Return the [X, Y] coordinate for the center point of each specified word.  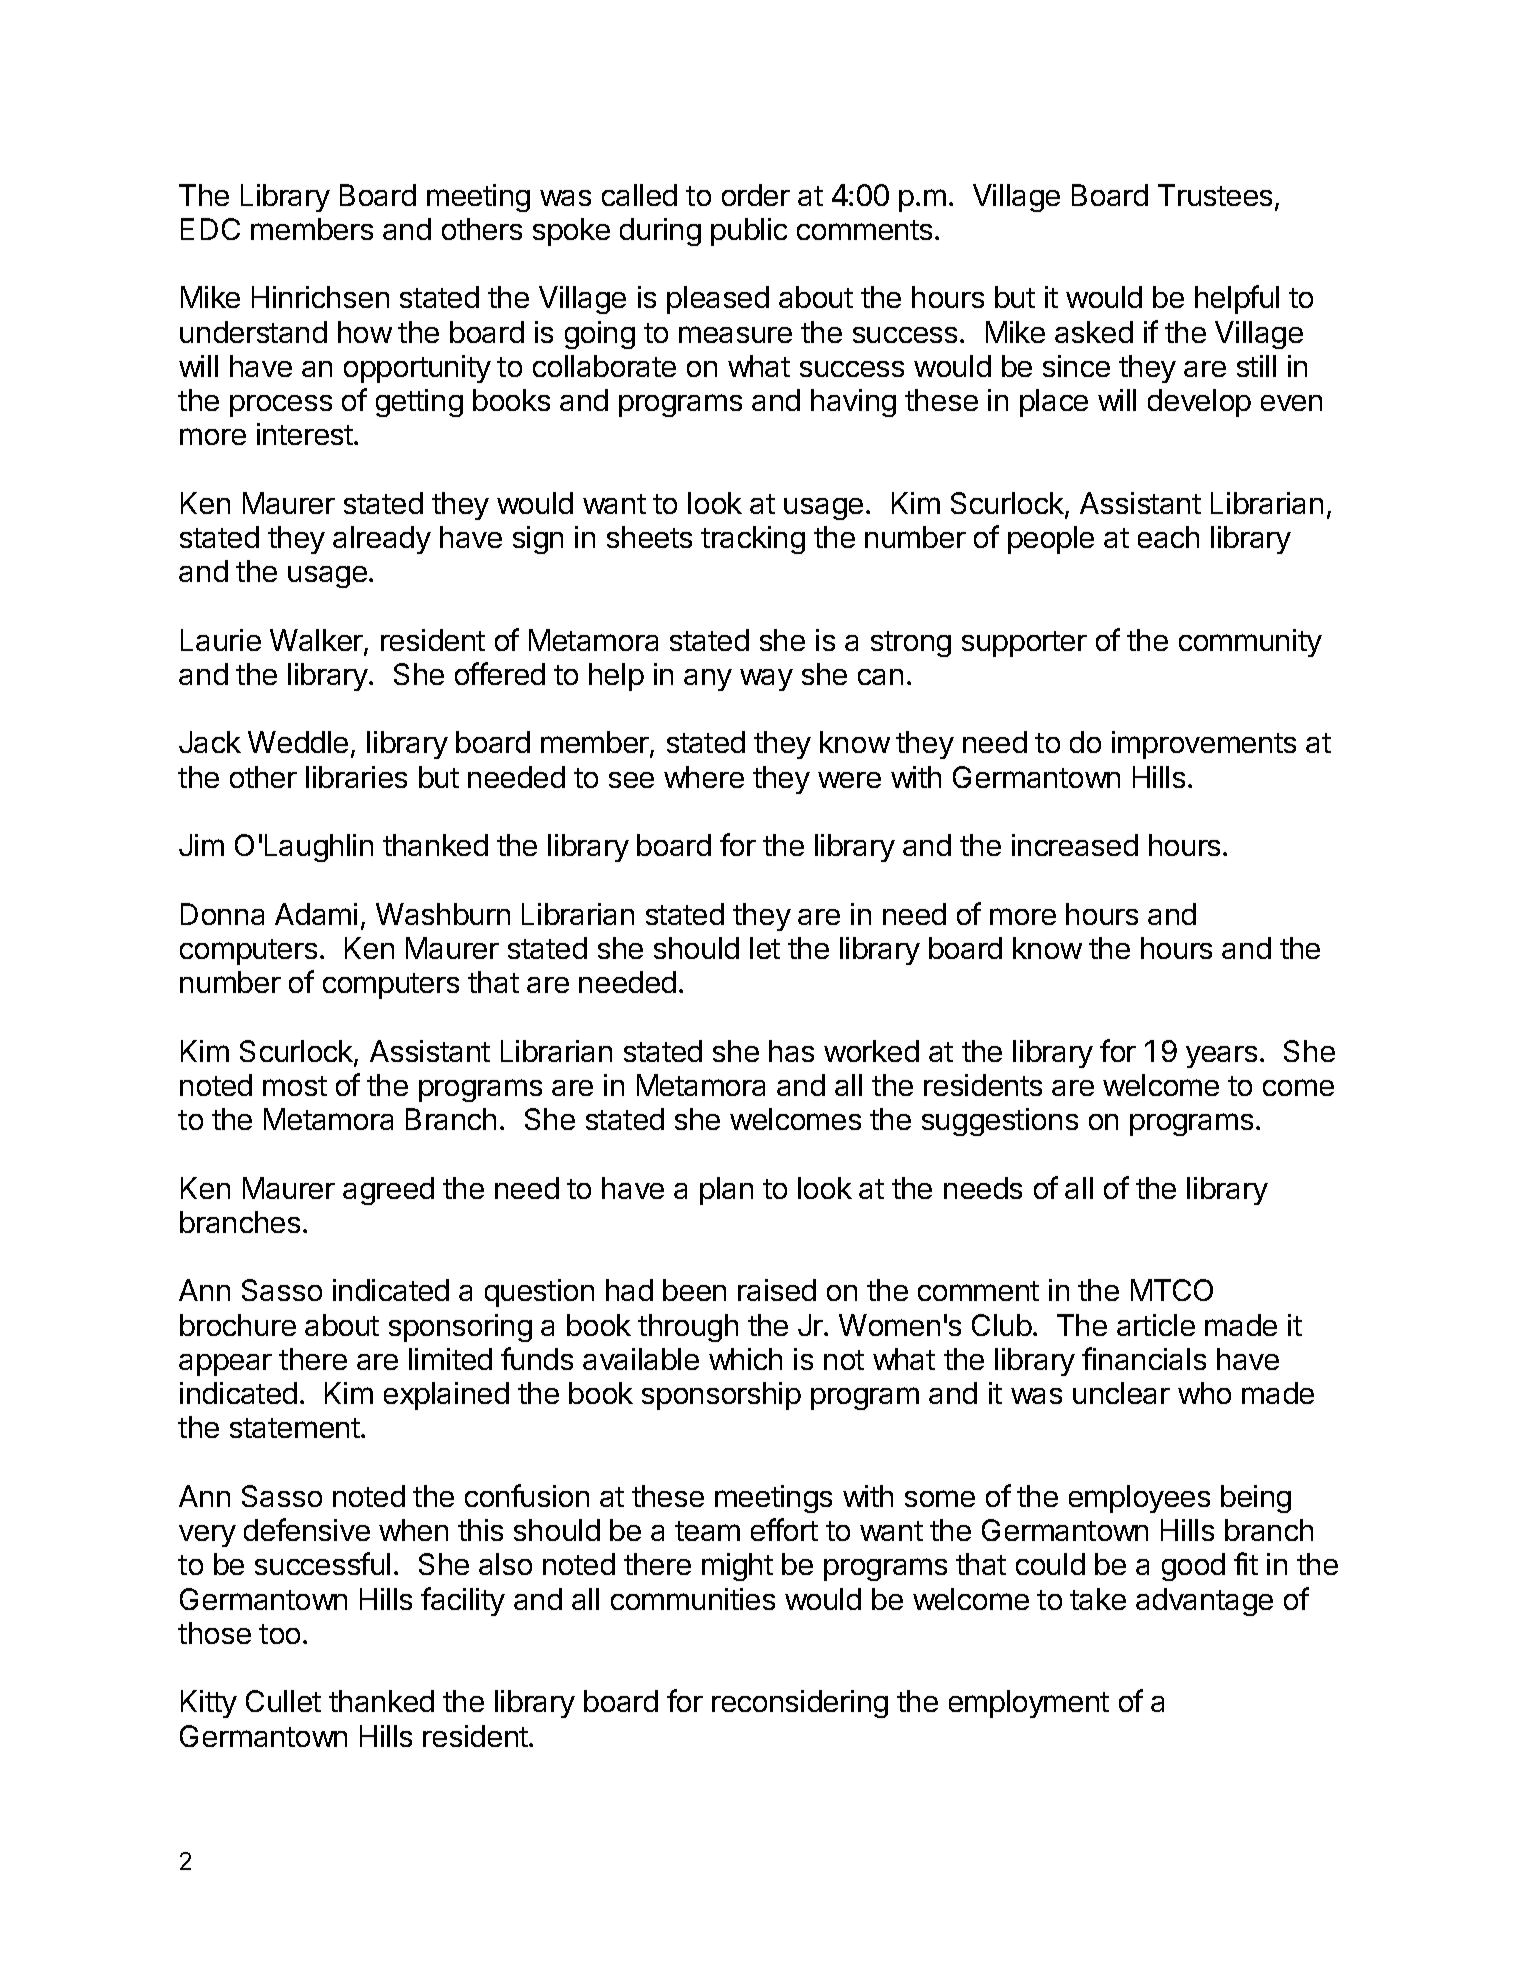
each [1168, 537]
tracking [753, 540]
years [1221, 1057]
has [791, 1051]
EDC [210, 229]
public [749, 232]
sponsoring [460, 1328]
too [279, 1634]
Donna [222, 914]
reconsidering [800, 1704]
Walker [317, 641]
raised [777, 1290]
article [1156, 1325]
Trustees [1215, 195]
